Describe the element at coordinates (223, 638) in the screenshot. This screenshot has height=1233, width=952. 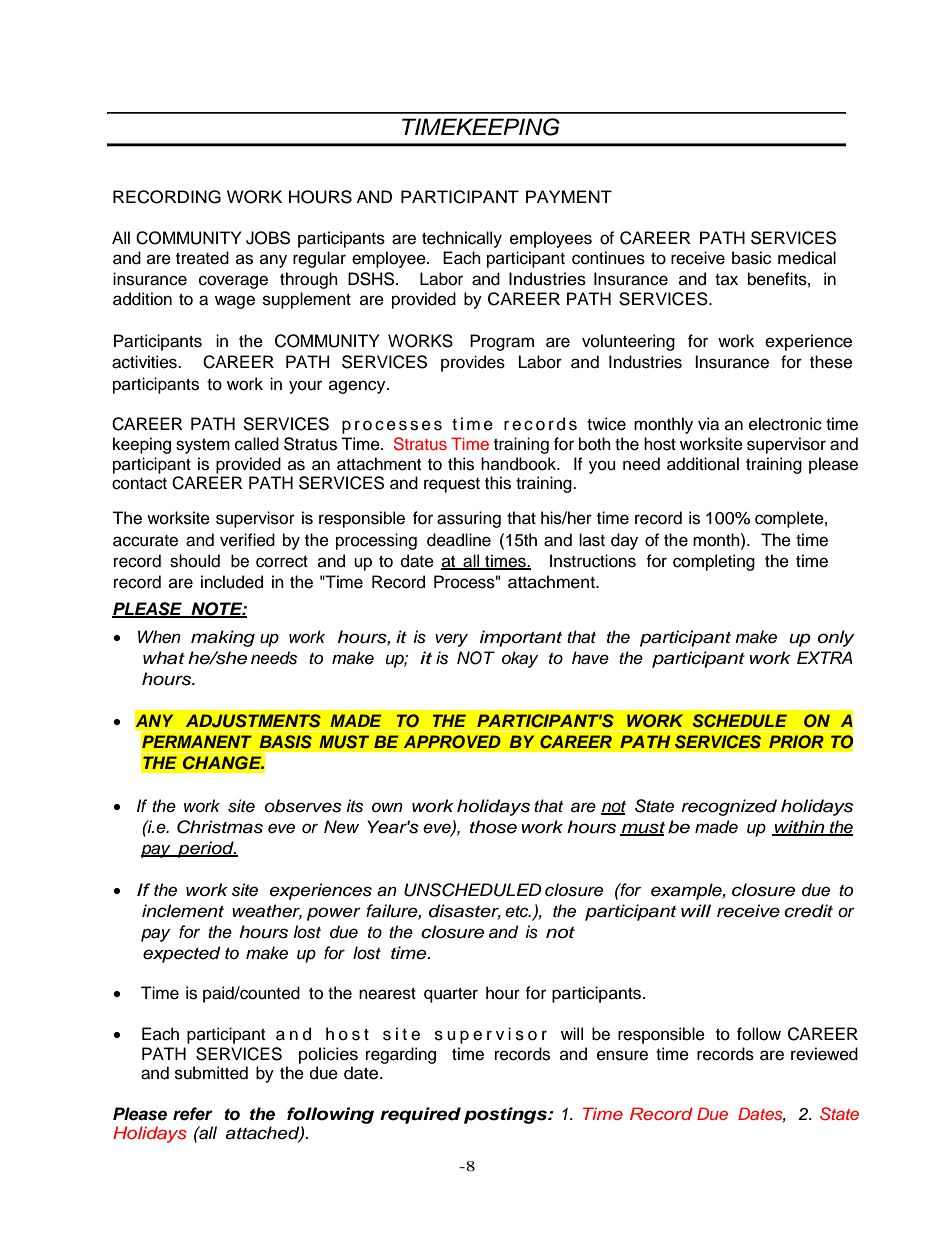
I see `making` at that location.
